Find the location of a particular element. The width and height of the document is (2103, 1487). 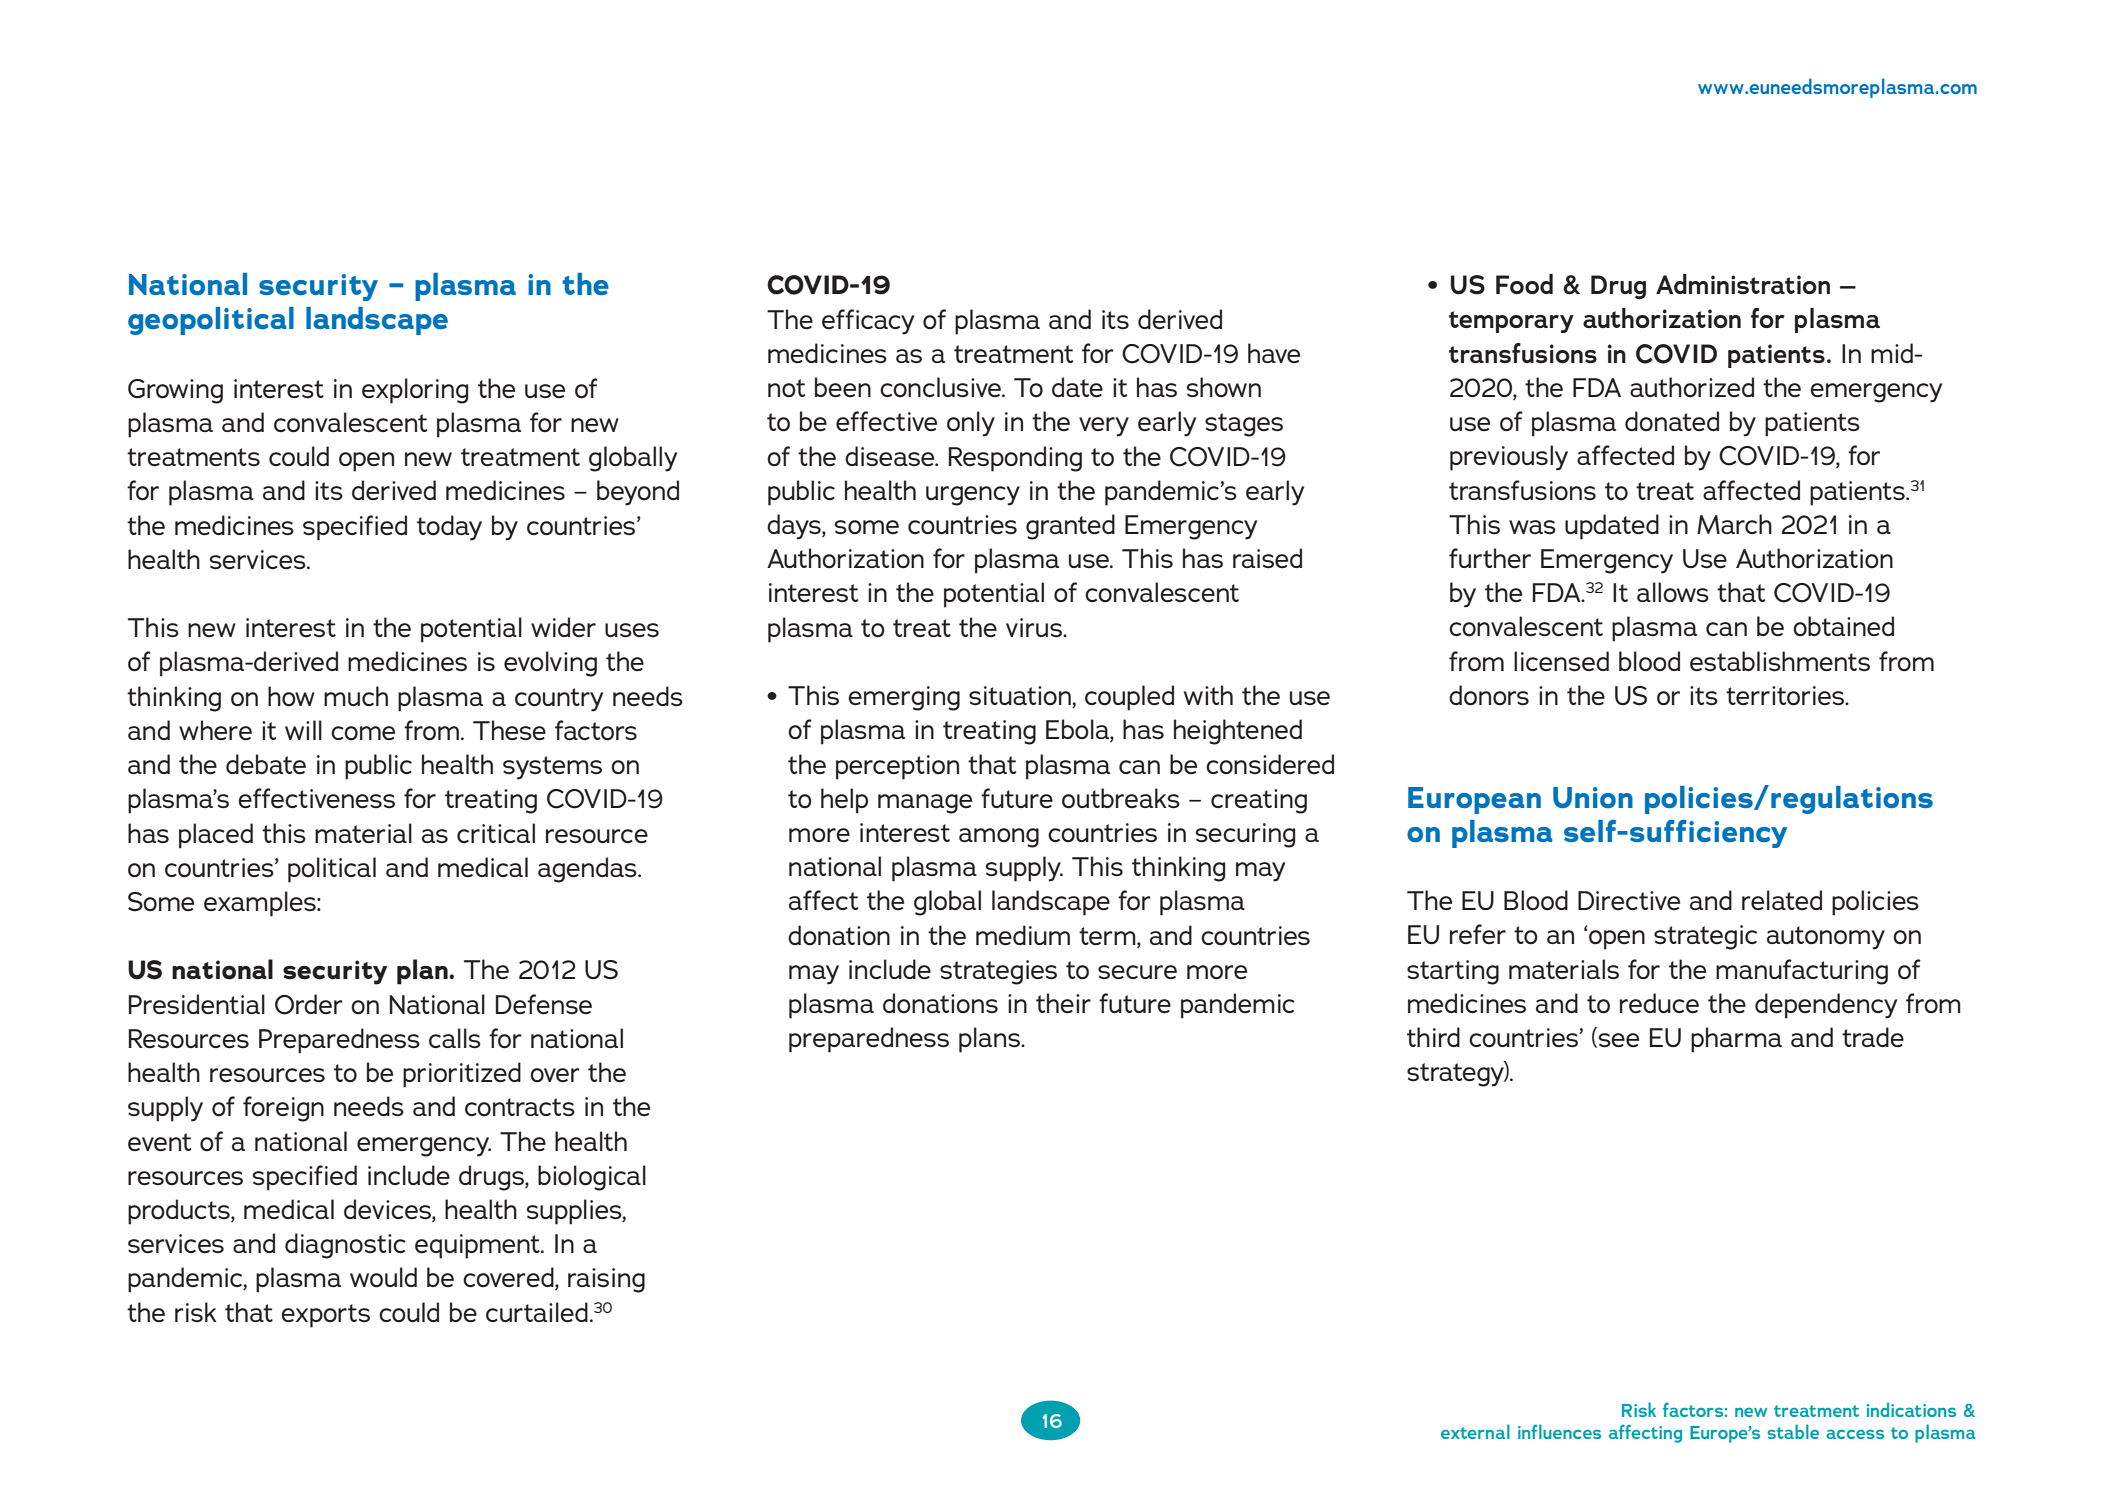

Administration is located at coordinates (1743, 284).
